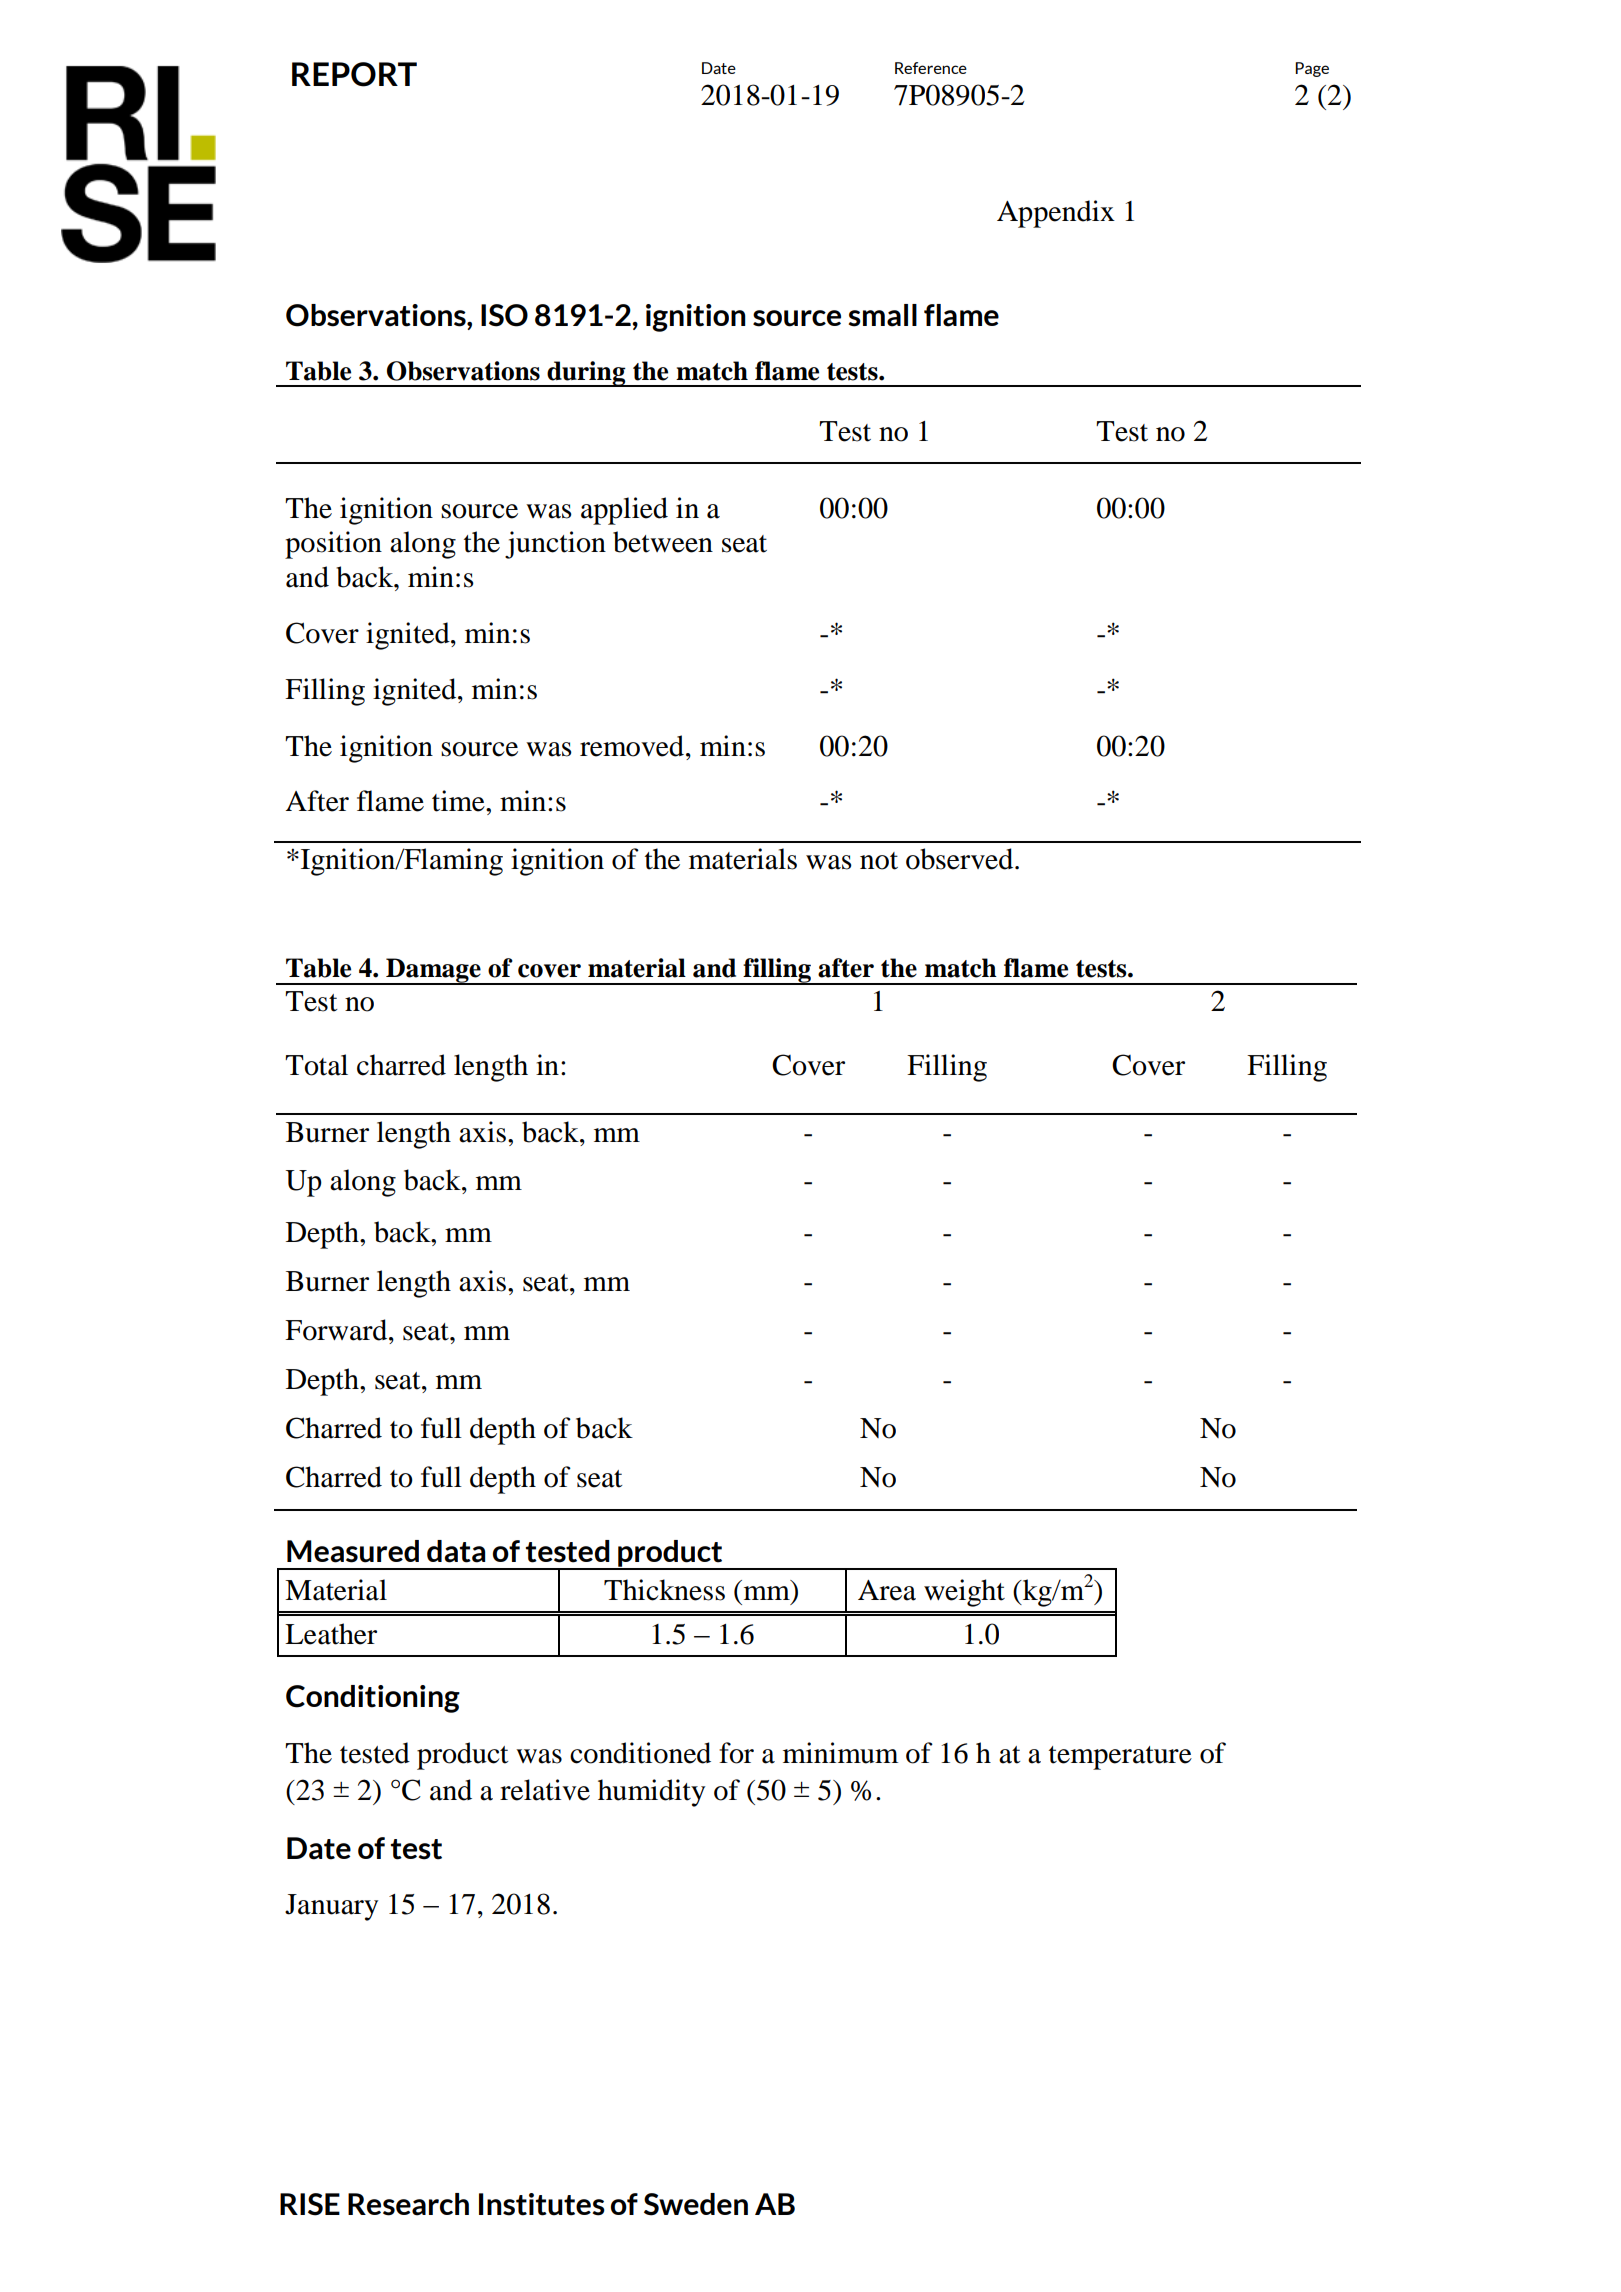  Describe the element at coordinates (1312, 69) in the page. I see `Page` at that location.
